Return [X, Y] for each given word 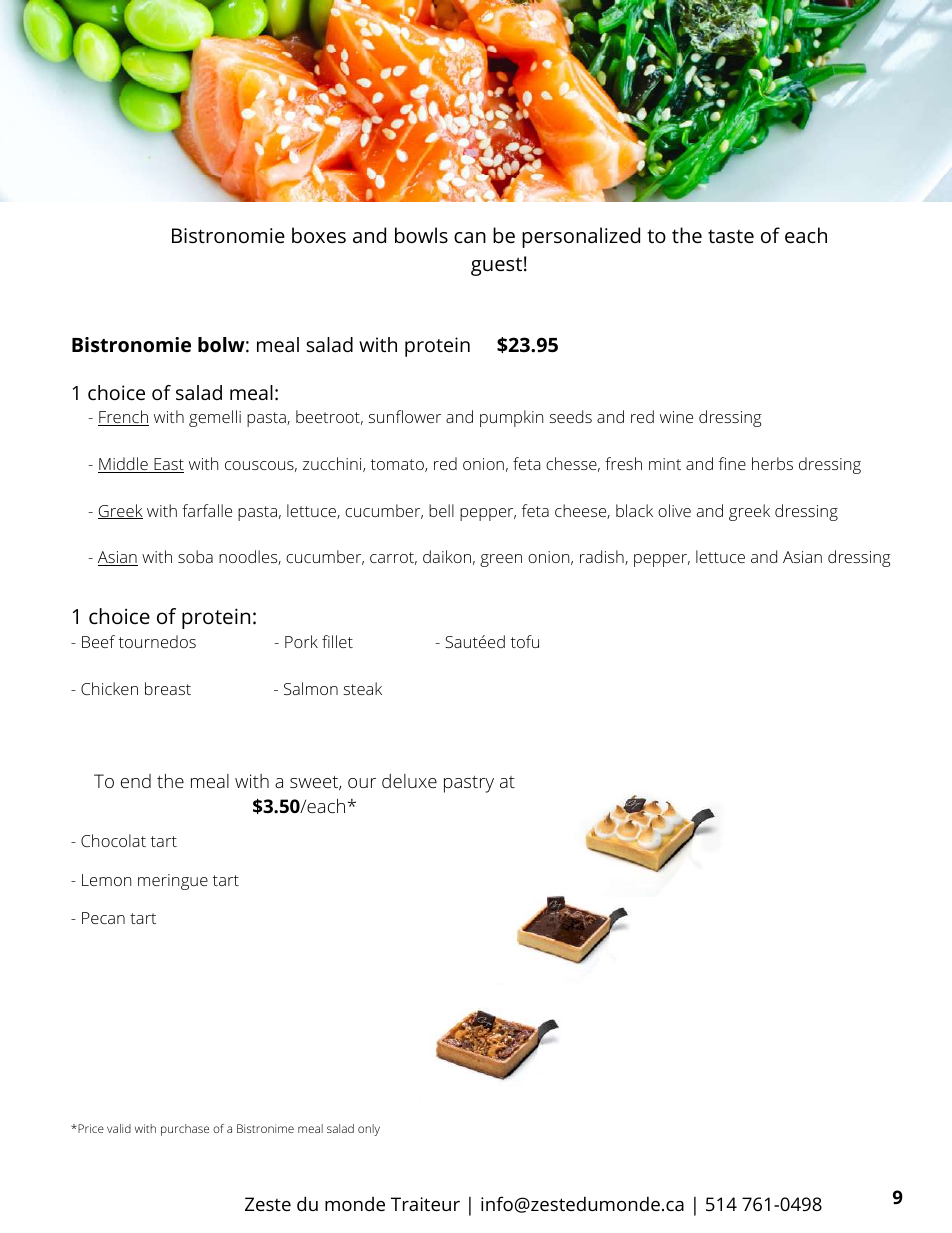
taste [731, 236]
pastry [469, 784]
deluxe [409, 781]
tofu [525, 641]
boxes [319, 235]
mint [665, 464]
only [369, 1130]
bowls [421, 235]
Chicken [109, 688]
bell [441, 510]
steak [362, 688]
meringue [173, 882]
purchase [185, 1130]
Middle [124, 465]
